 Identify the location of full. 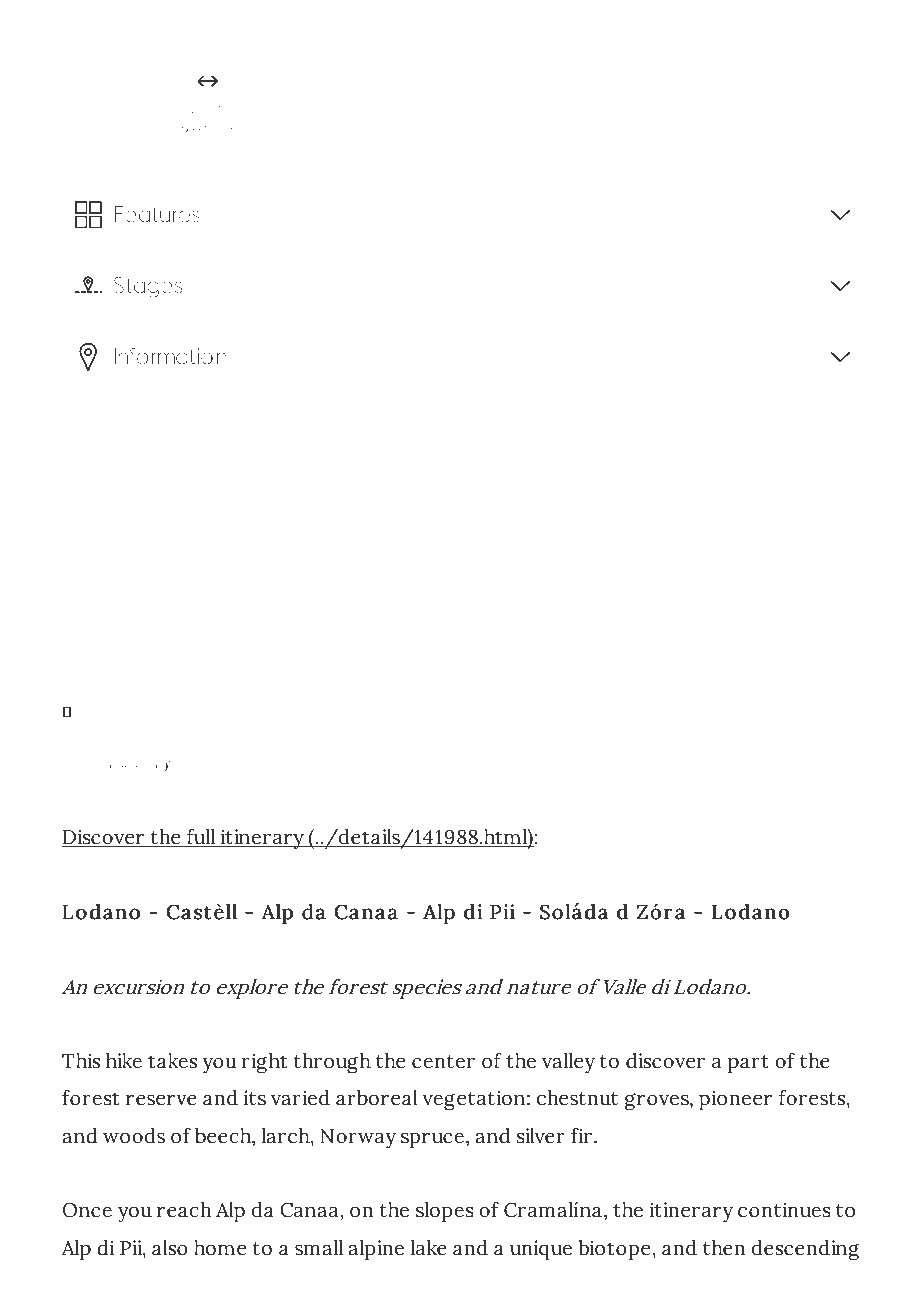
(201, 838).
